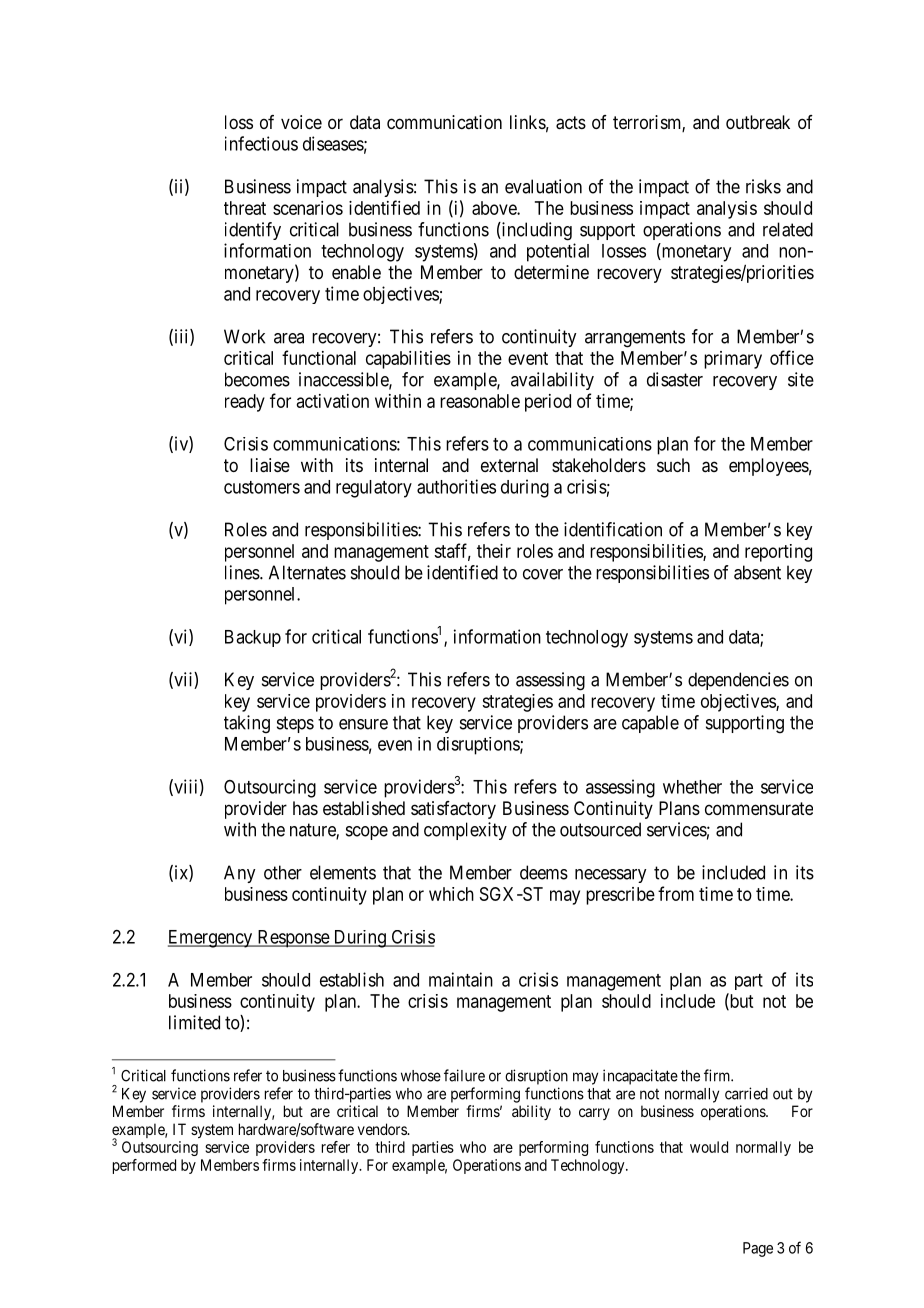 This image has width=924, height=1308. Describe the element at coordinates (758, 122) in the image. I see `outbreak` at that location.
